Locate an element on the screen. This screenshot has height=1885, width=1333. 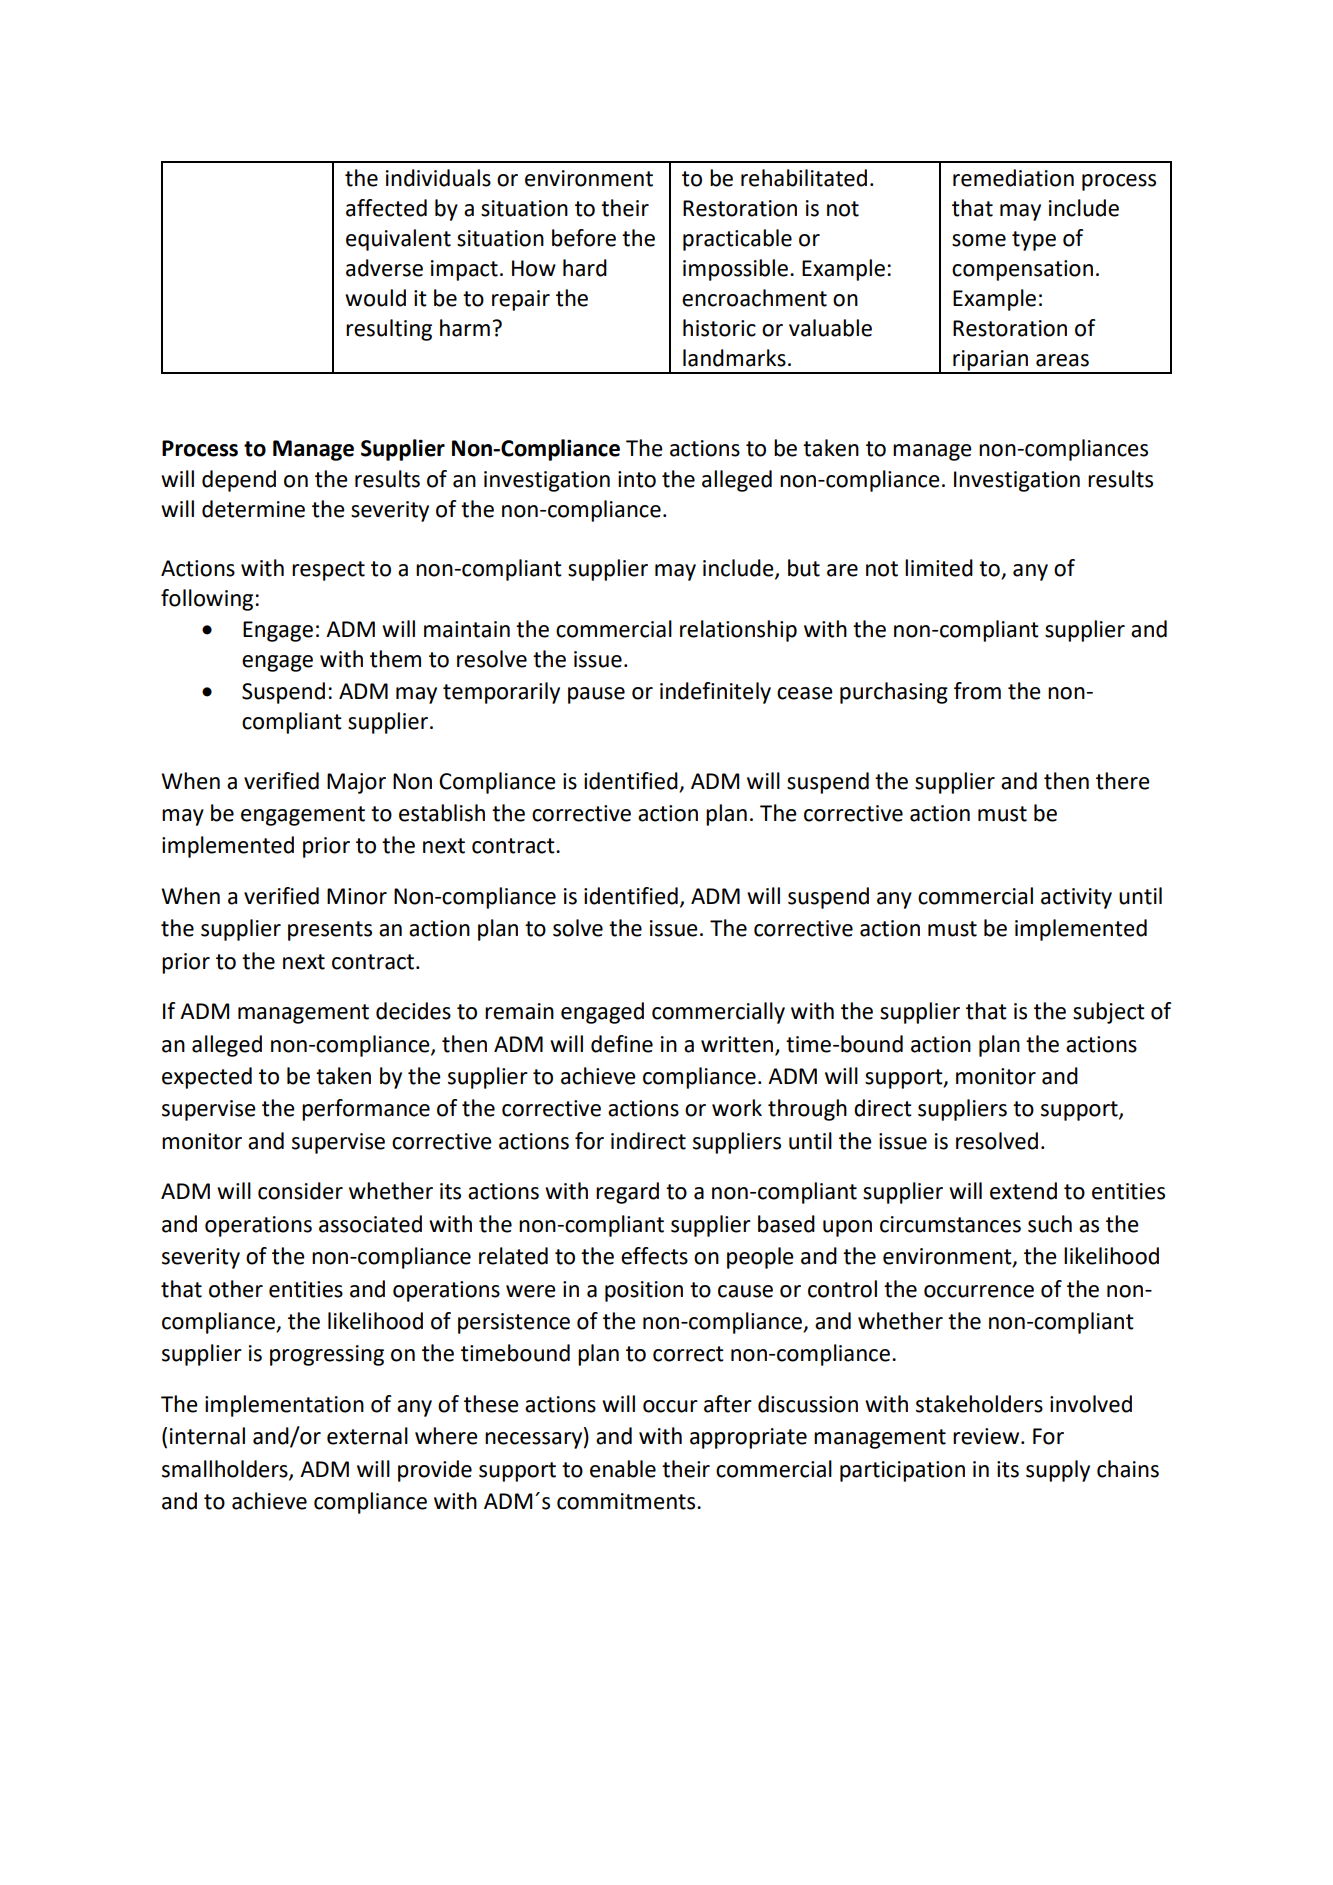
practicable is located at coordinates (737, 240).
